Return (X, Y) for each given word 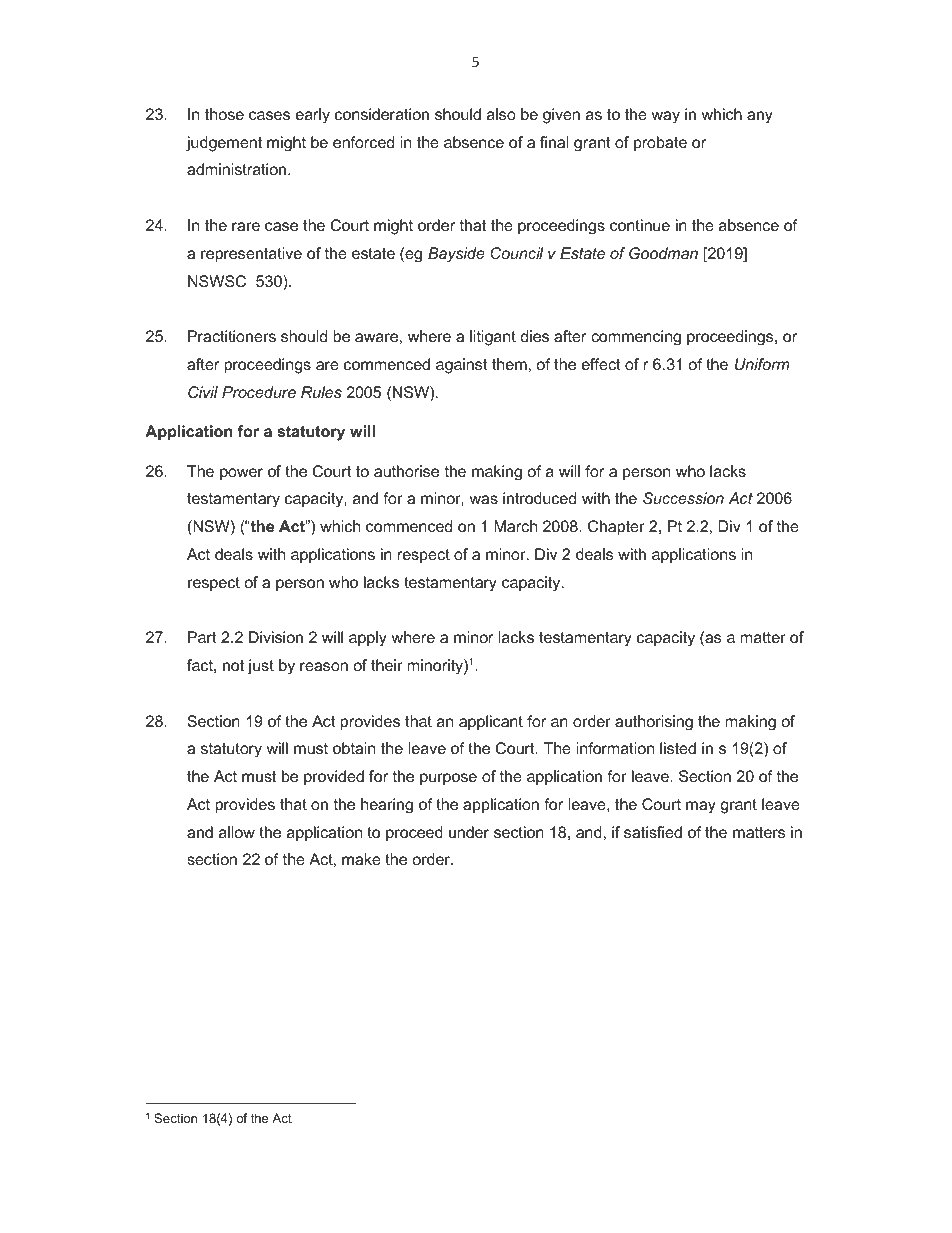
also (501, 114)
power (241, 474)
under (469, 832)
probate (660, 144)
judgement (224, 144)
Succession (683, 498)
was (483, 499)
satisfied (653, 832)
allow (237, 832)
